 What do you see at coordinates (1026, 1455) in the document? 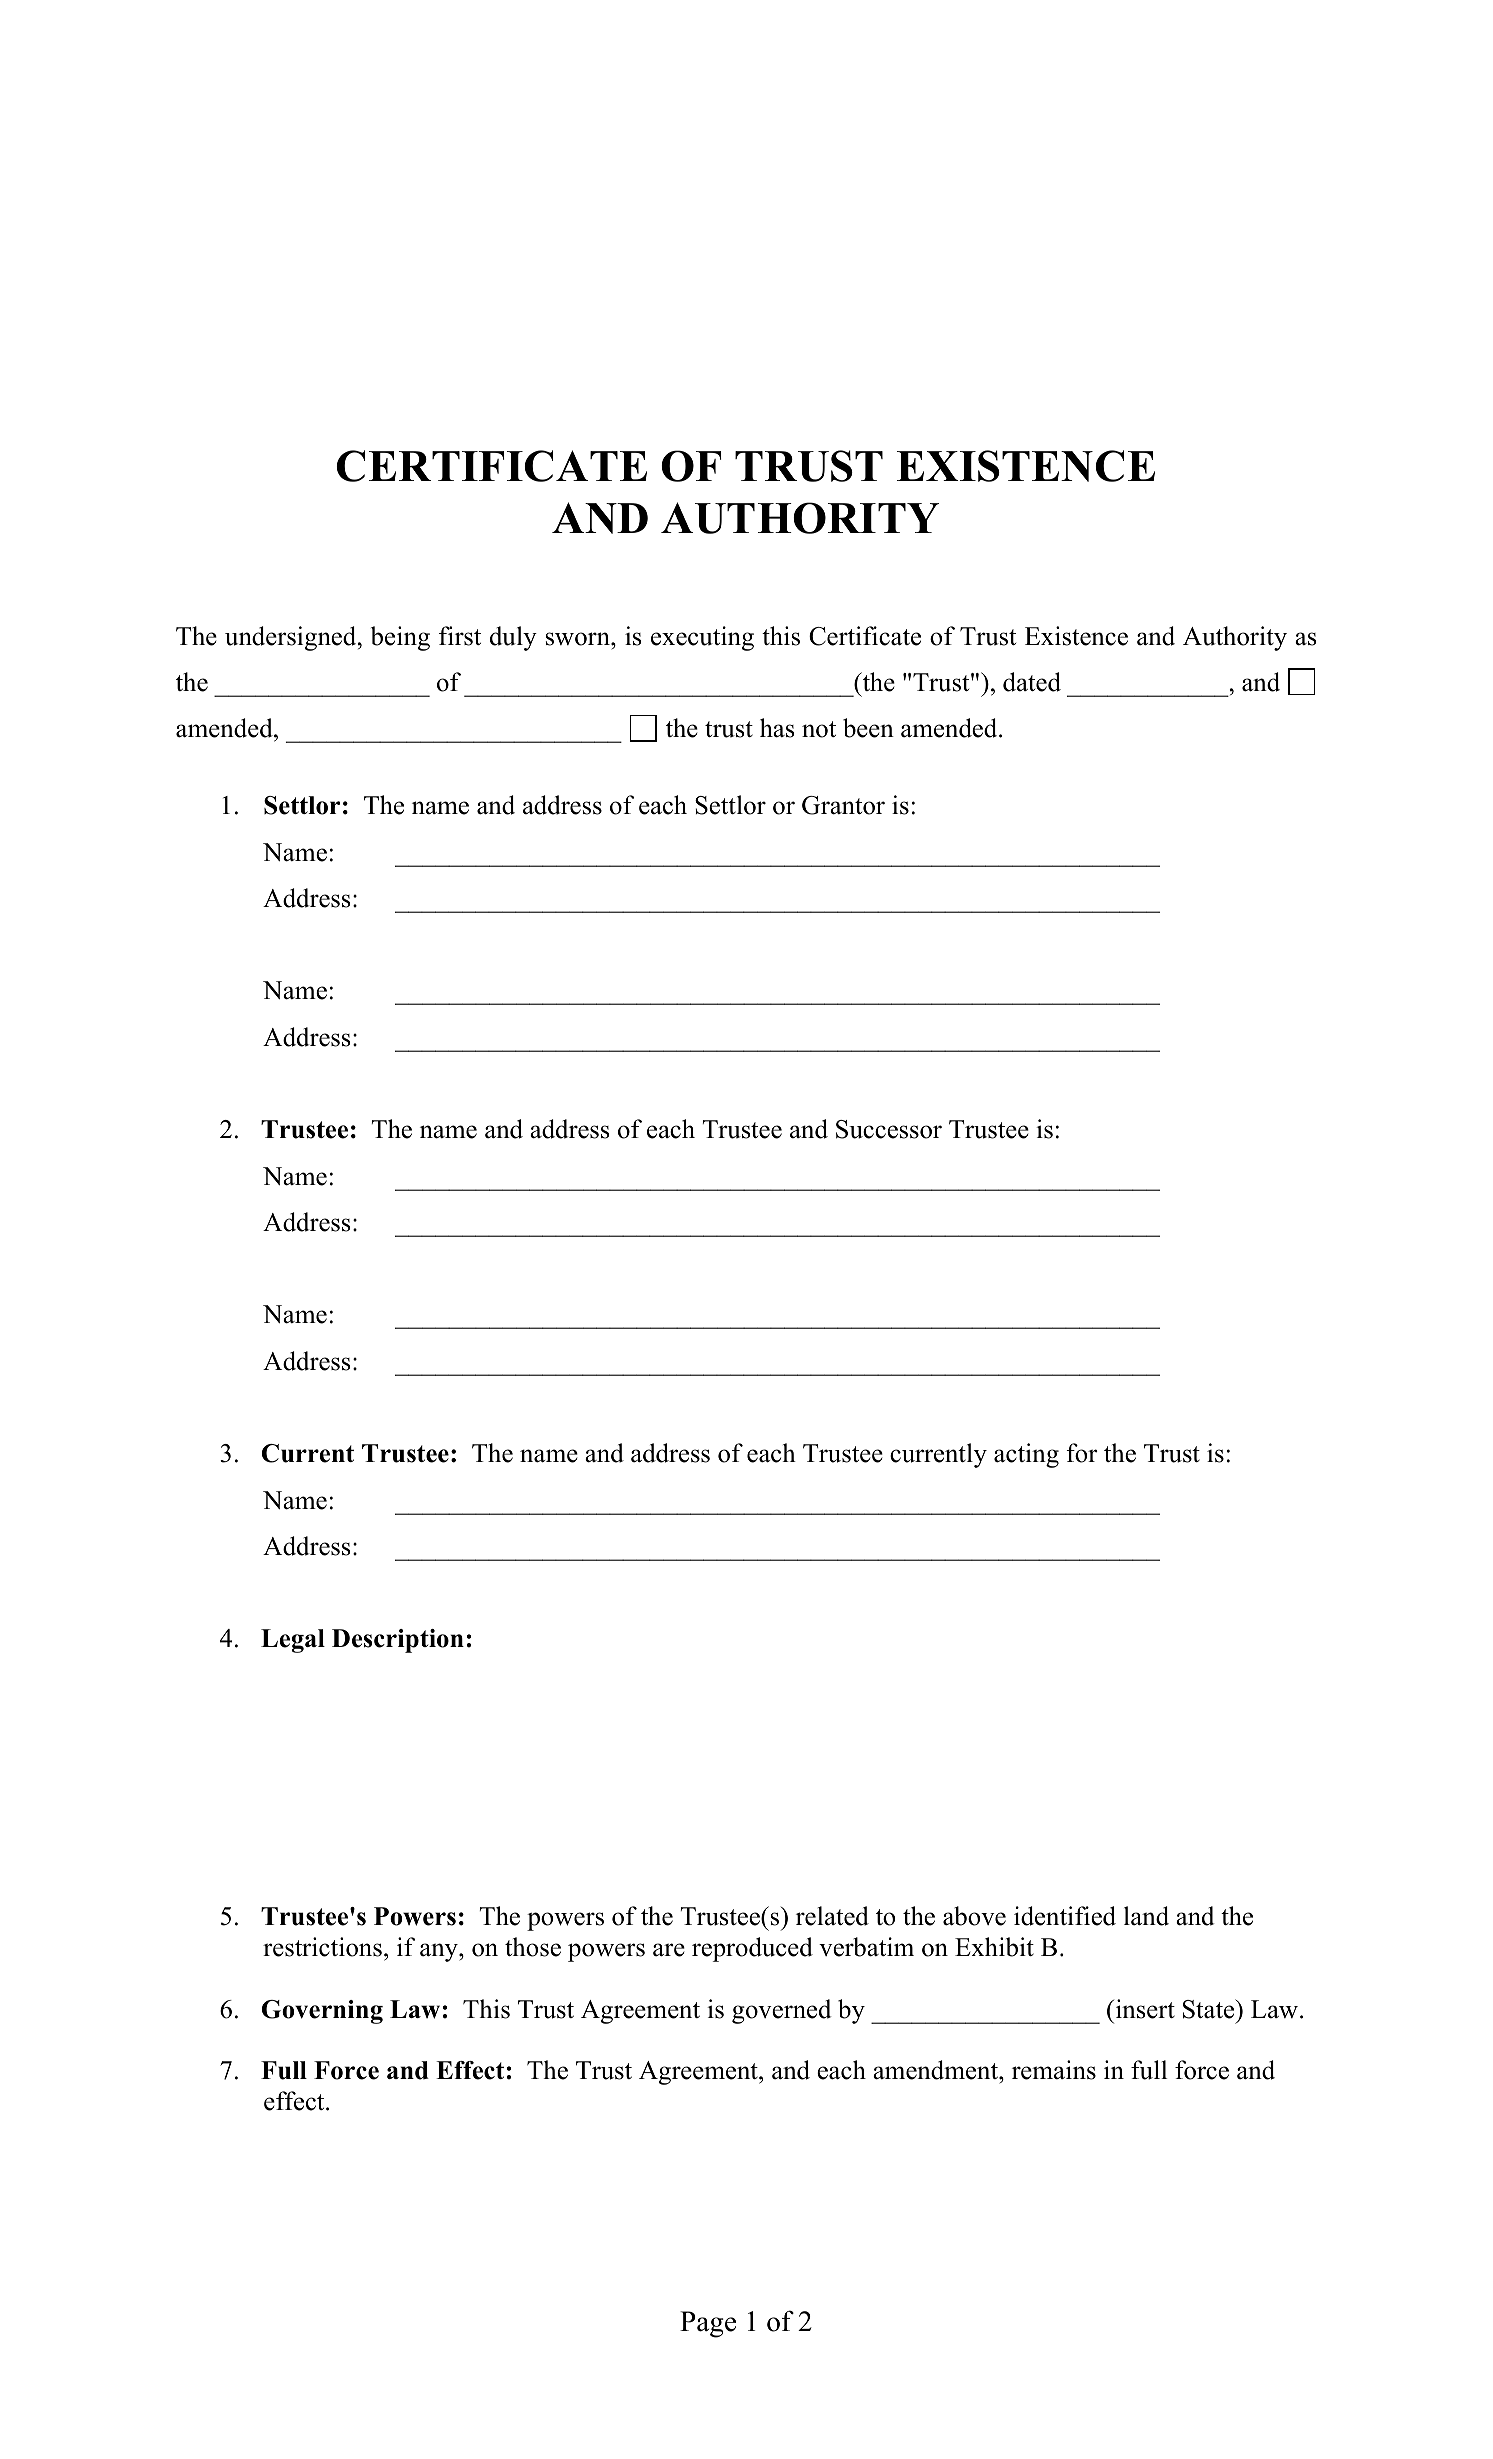
I see `acting` at bounding box center [1026, 1455].
